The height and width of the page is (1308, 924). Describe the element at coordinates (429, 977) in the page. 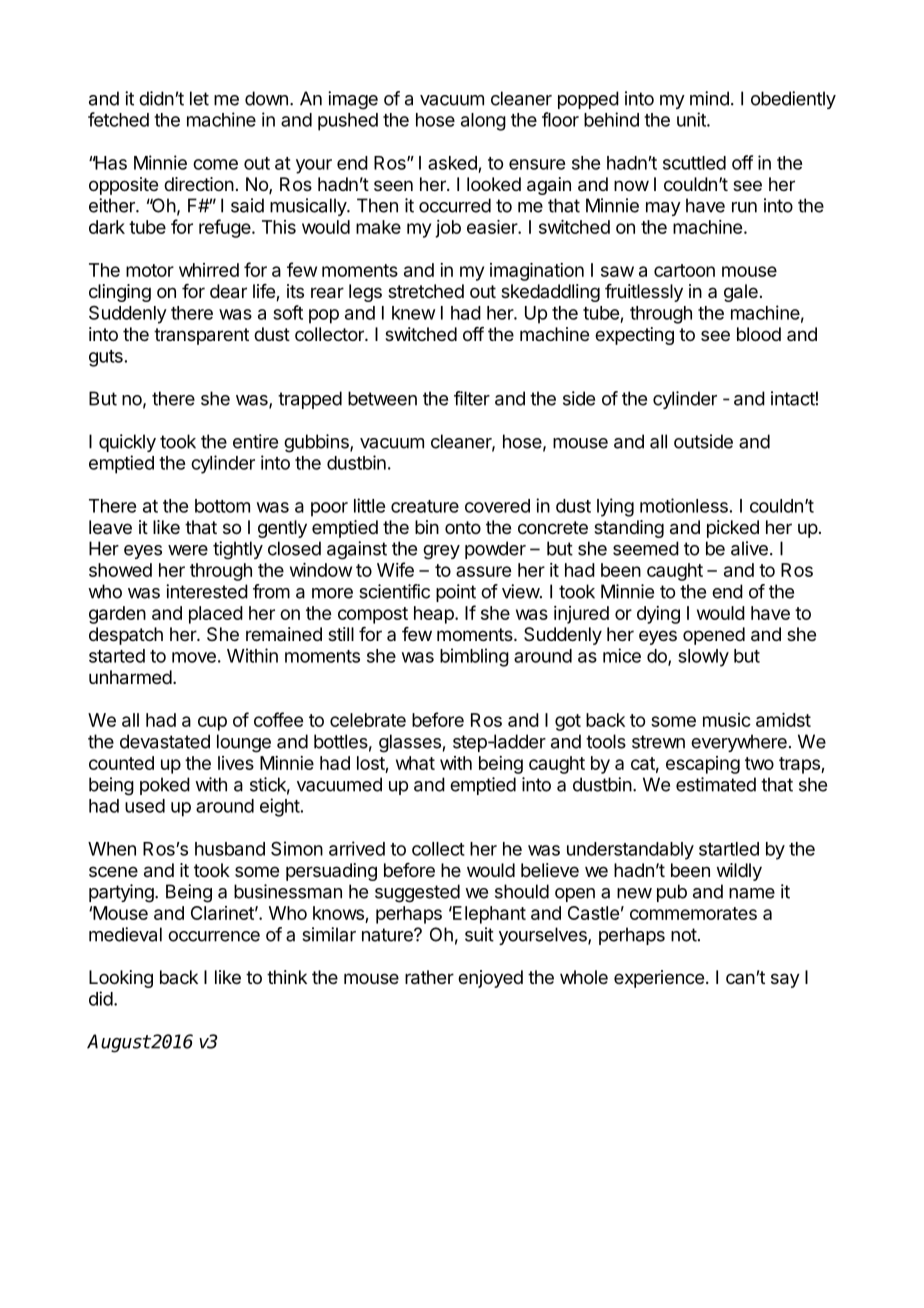

I see `rather` at that location.
